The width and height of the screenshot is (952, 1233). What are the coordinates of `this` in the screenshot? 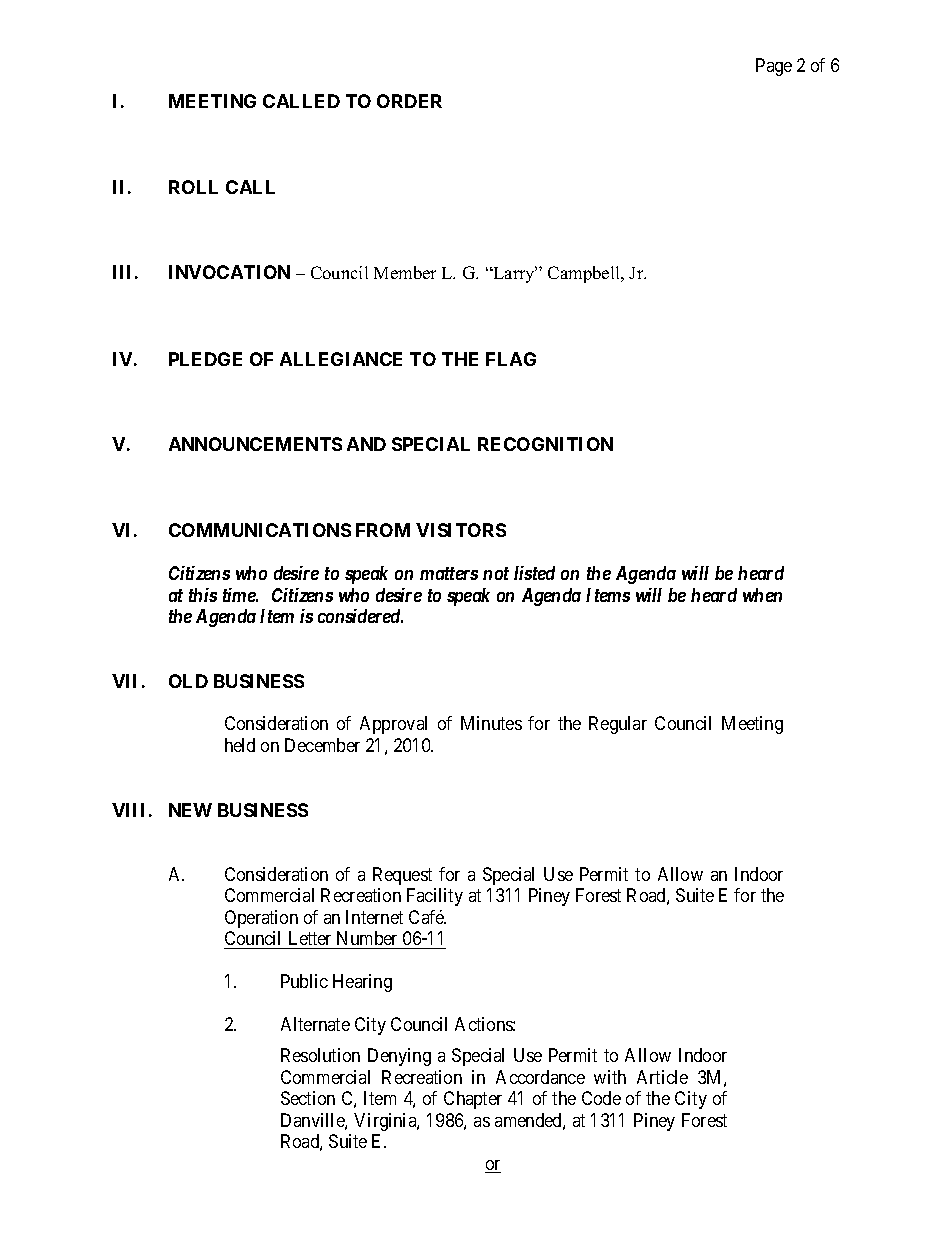 It's located at (203, 595).
